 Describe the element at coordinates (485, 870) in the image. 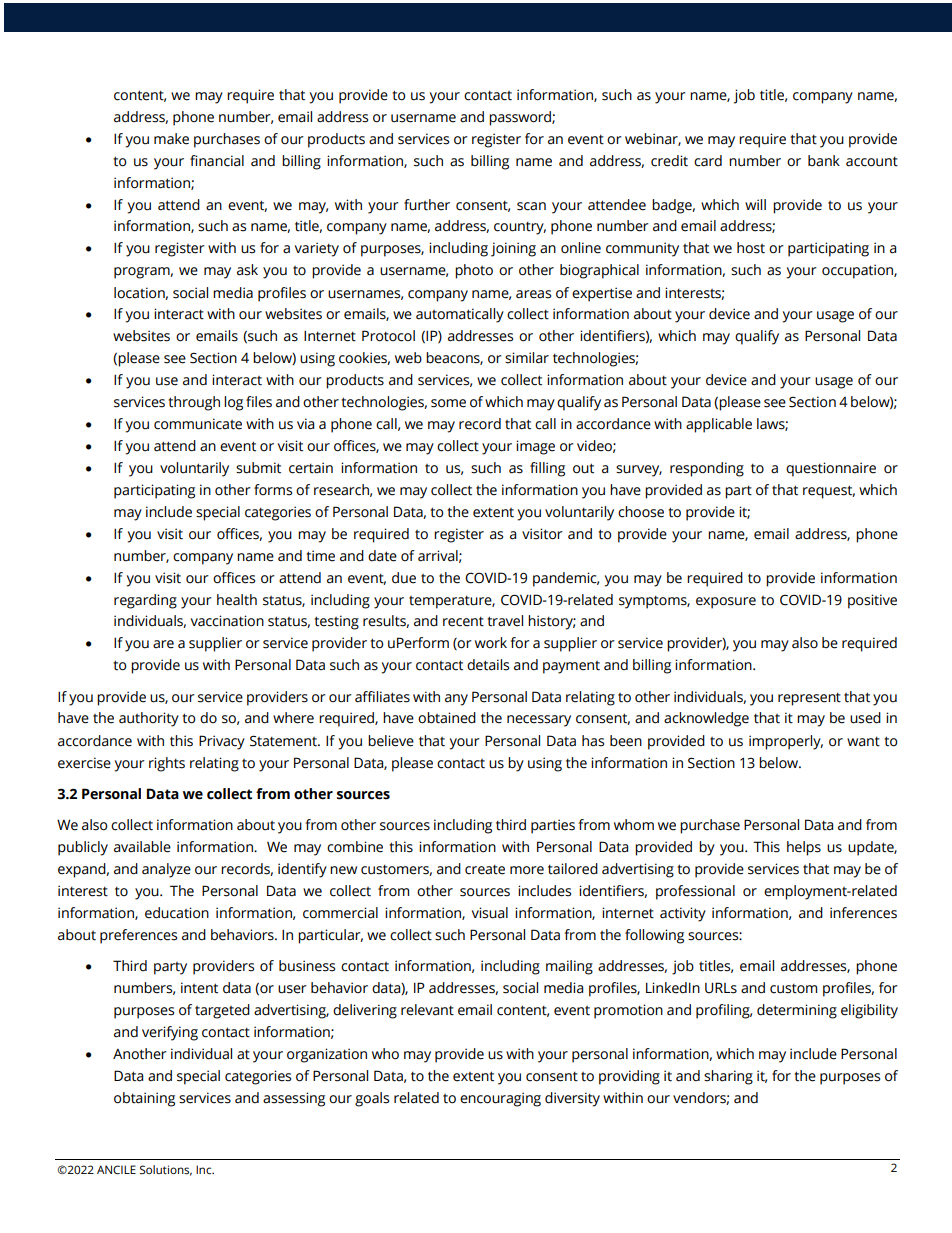

I see `create` at that location.
